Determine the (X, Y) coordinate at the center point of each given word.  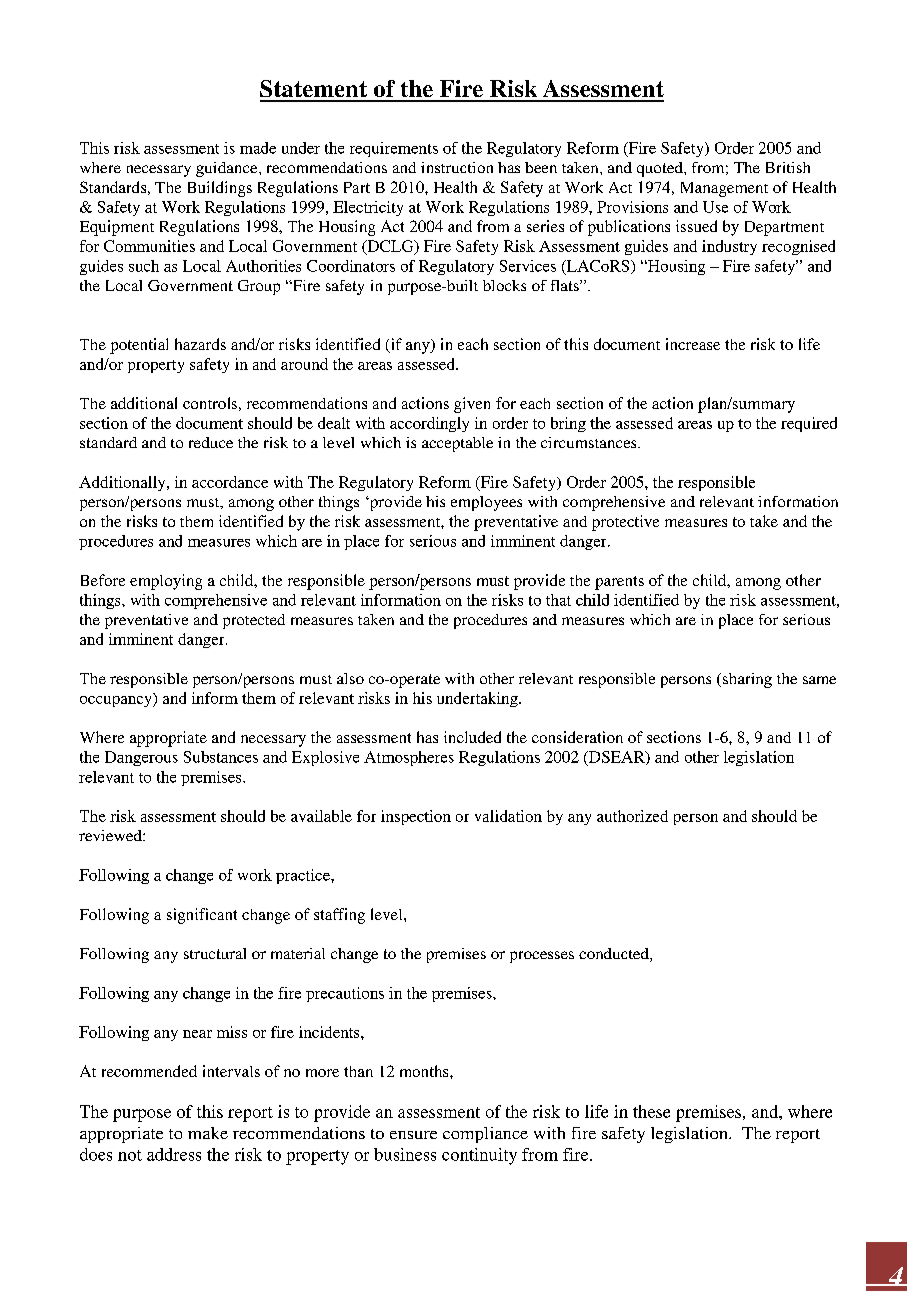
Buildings (220, 189)
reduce (211, 442)
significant (202, 916)
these (651, 1111)
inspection (416, 817)
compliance (485, 1135)
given (472, 405)
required (809, 424)
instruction (457, 167)
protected (254, 621)
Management (724, 189)
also (350, 678)
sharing (747, 680)
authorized (632, 816)
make (208, 1133)
